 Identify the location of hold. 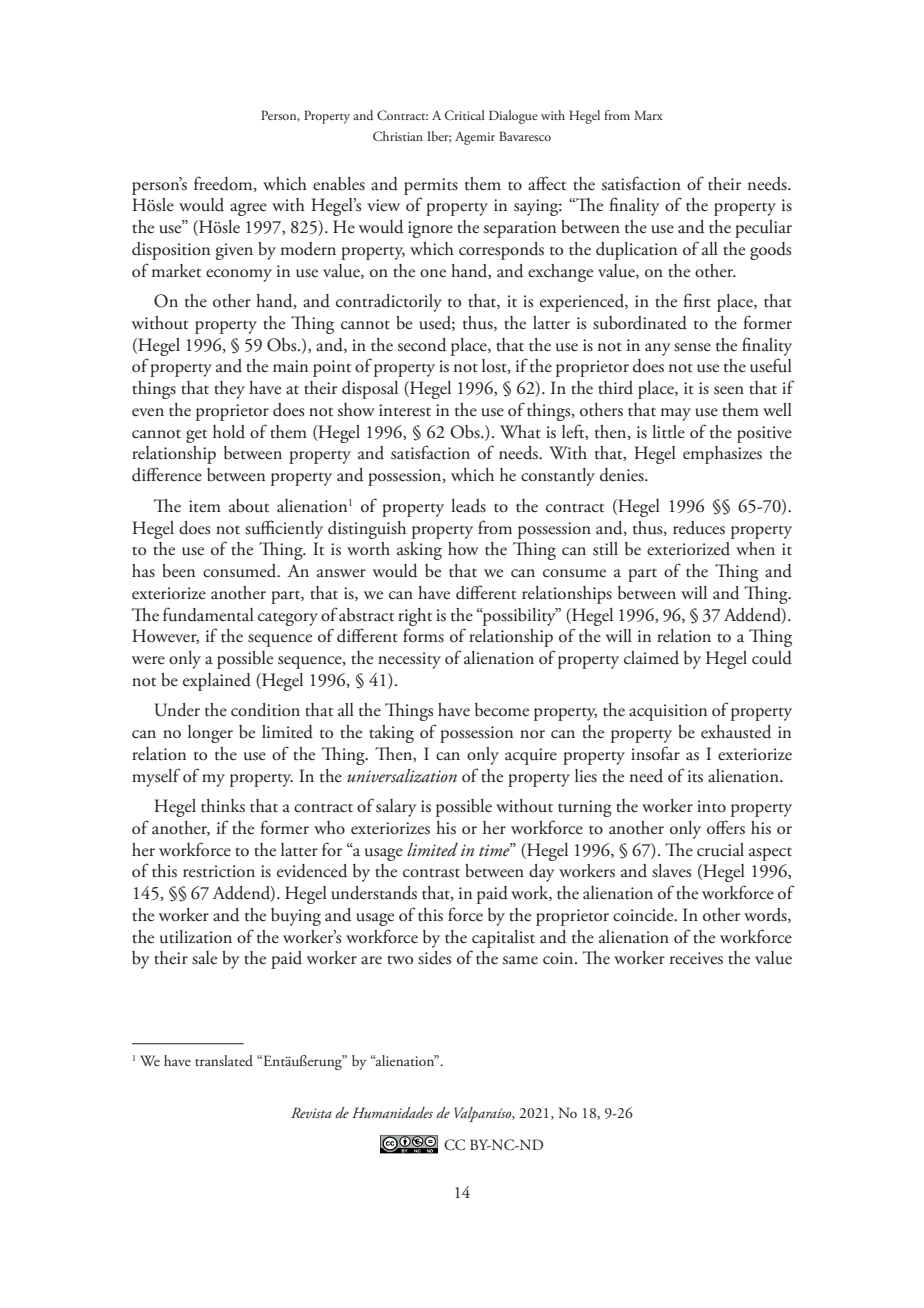
(229, 432).
